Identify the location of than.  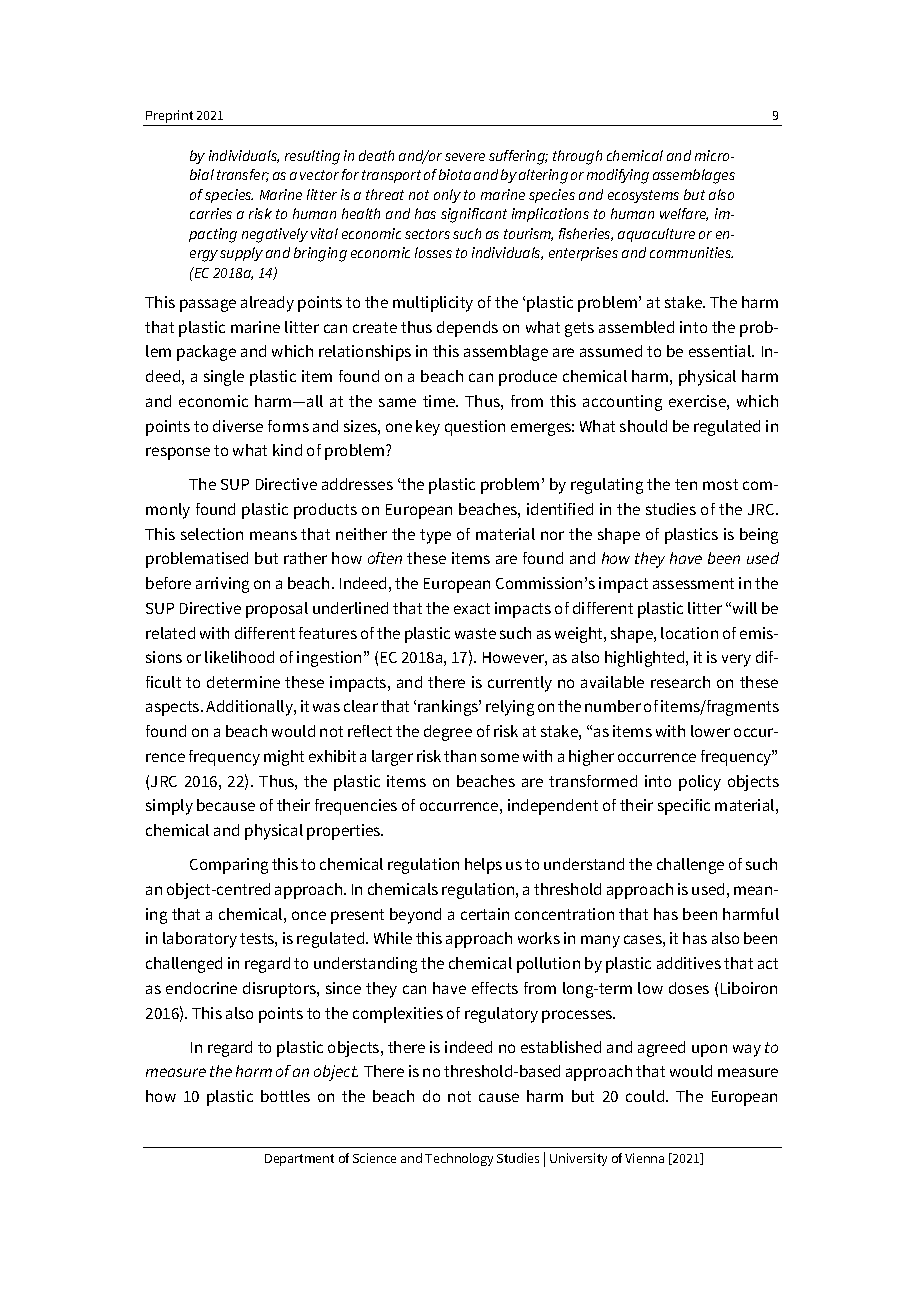
(460, 756).
